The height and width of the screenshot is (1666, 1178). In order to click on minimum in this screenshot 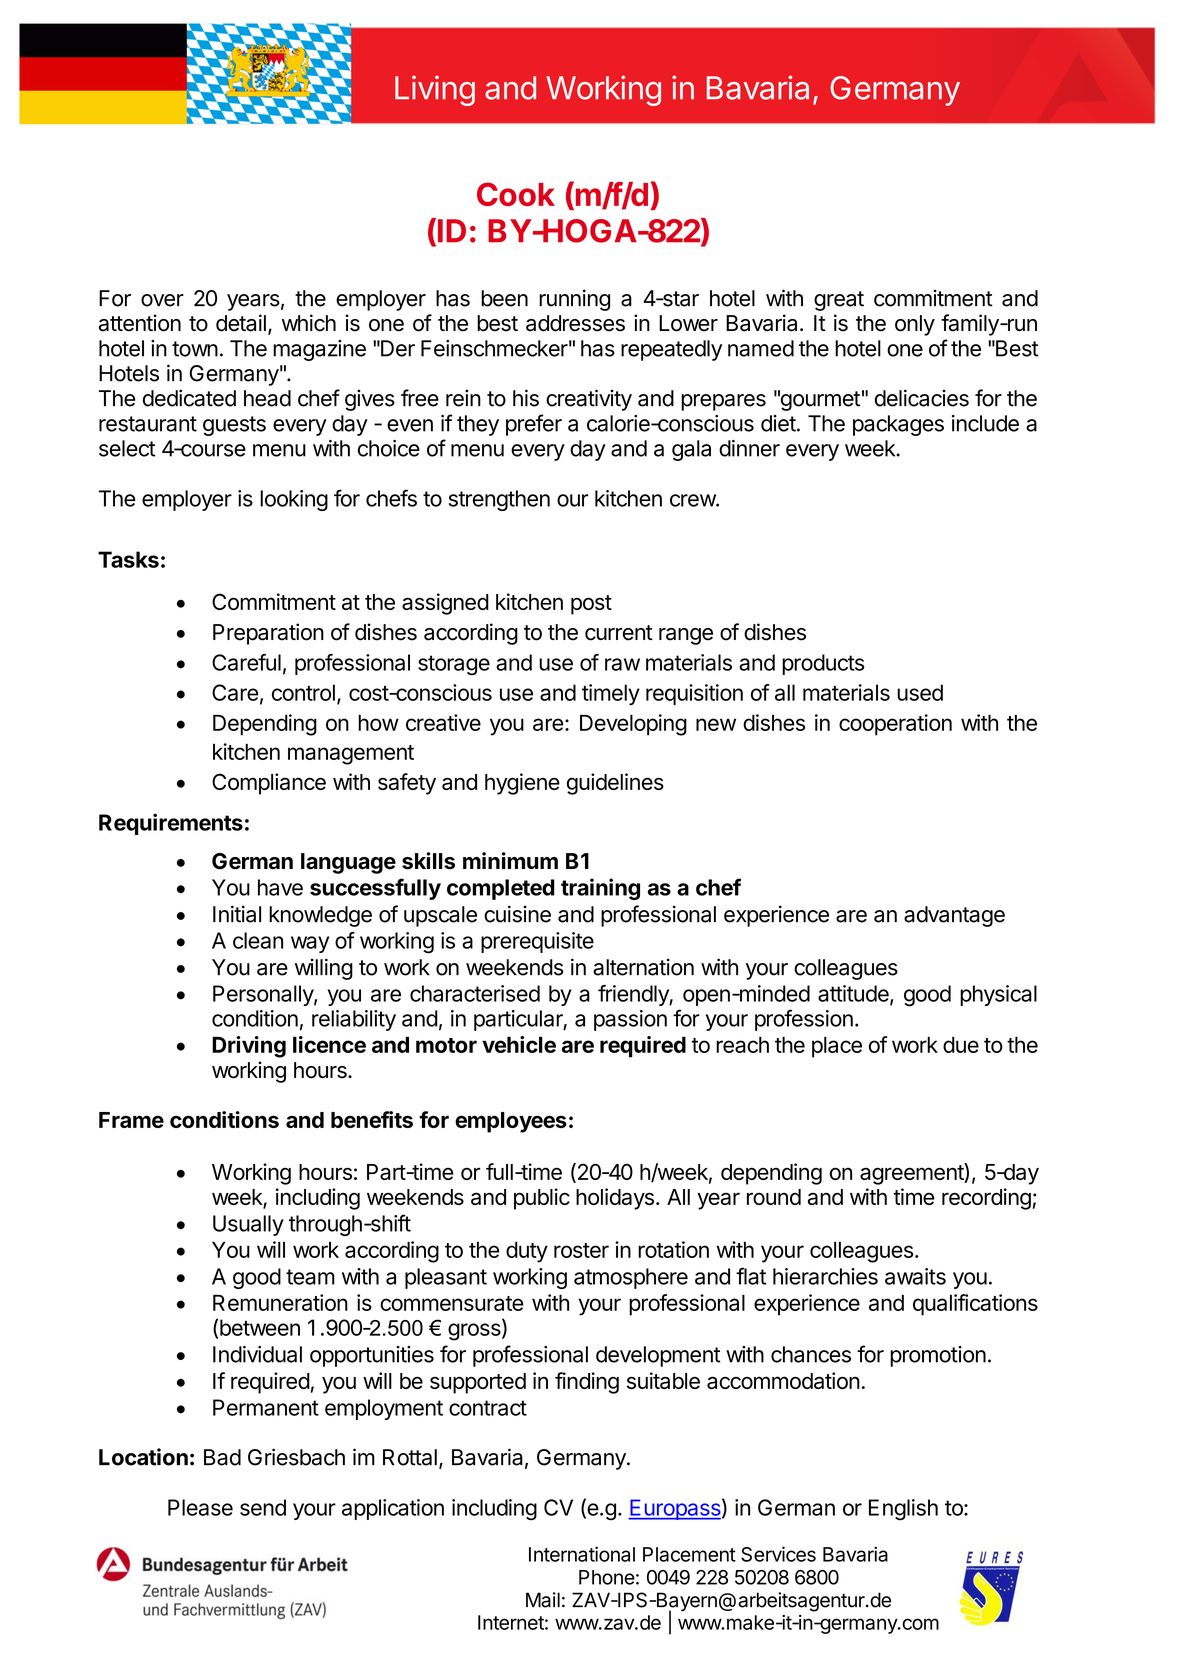, I will do `click(510, 860)`.
